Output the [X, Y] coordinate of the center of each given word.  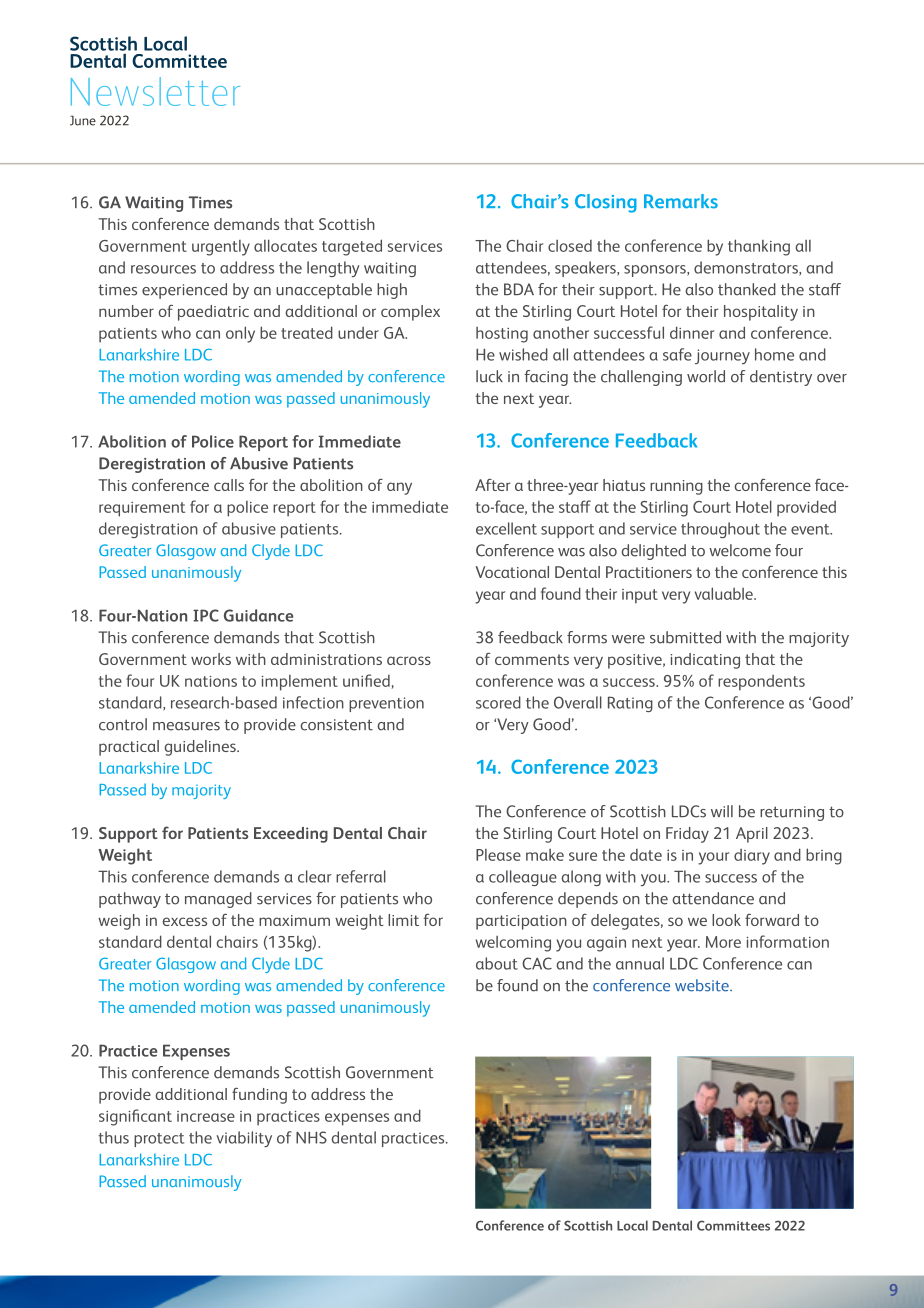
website [703, 985]
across [409, 660]
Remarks [681, 201]
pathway [130, 900]
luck [489, 376]
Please [498, 855]
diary [752, 857]
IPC [206, 615]
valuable [725, 593]
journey [722, 356]
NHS [311, 1137]
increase [206, 1116]
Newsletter [155, 91]
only [240, 334]
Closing [606, 203]
